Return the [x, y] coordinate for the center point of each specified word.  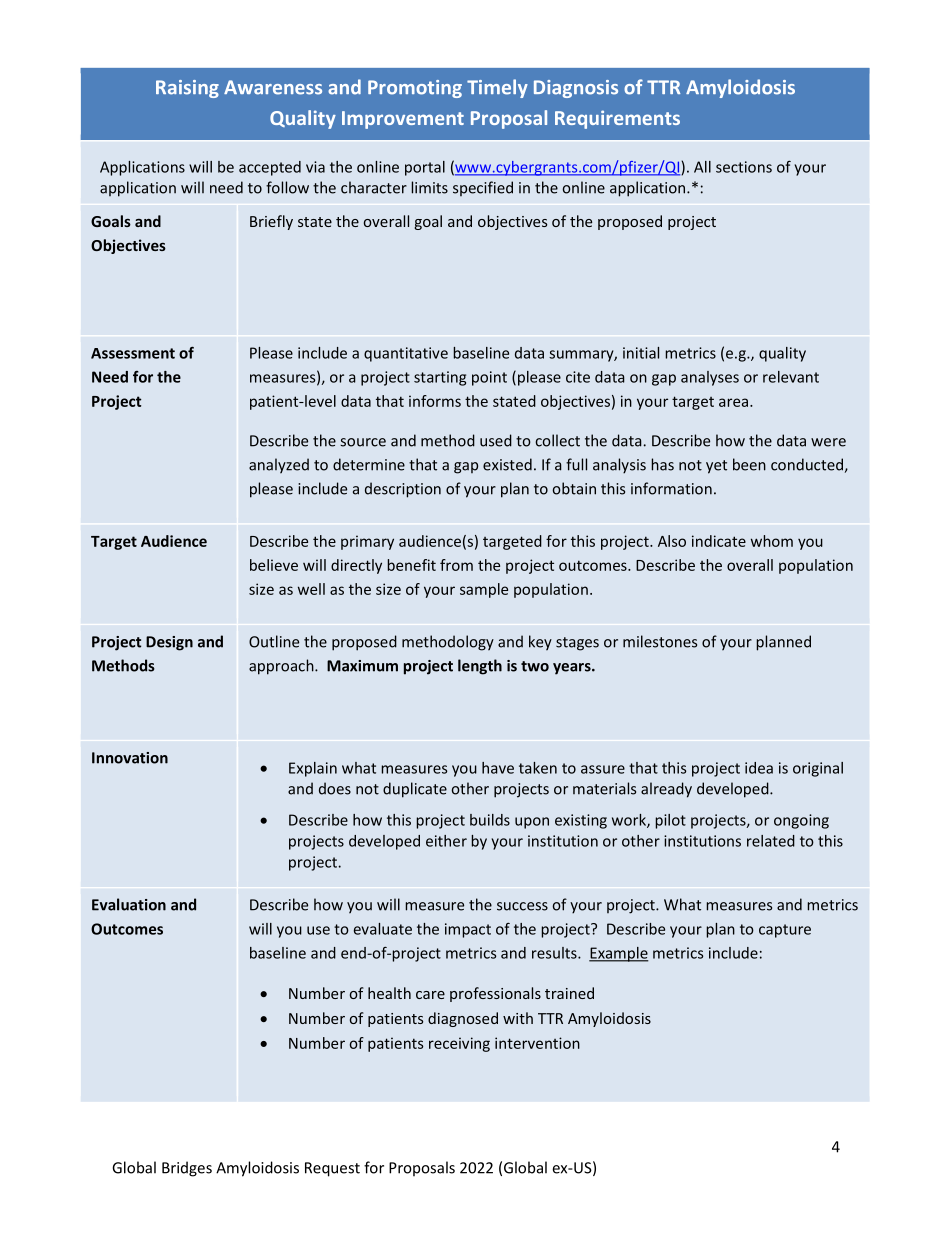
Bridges [187, 1169]
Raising [187, 89]
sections [744, 167]
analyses [710, 378]
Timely [497, 88]
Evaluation [129, 904]
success [522, 906]
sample [484, 590]
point [489, 378]
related [771, 841]
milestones [660, 641]
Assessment [133, 353]
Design [169, 643]
